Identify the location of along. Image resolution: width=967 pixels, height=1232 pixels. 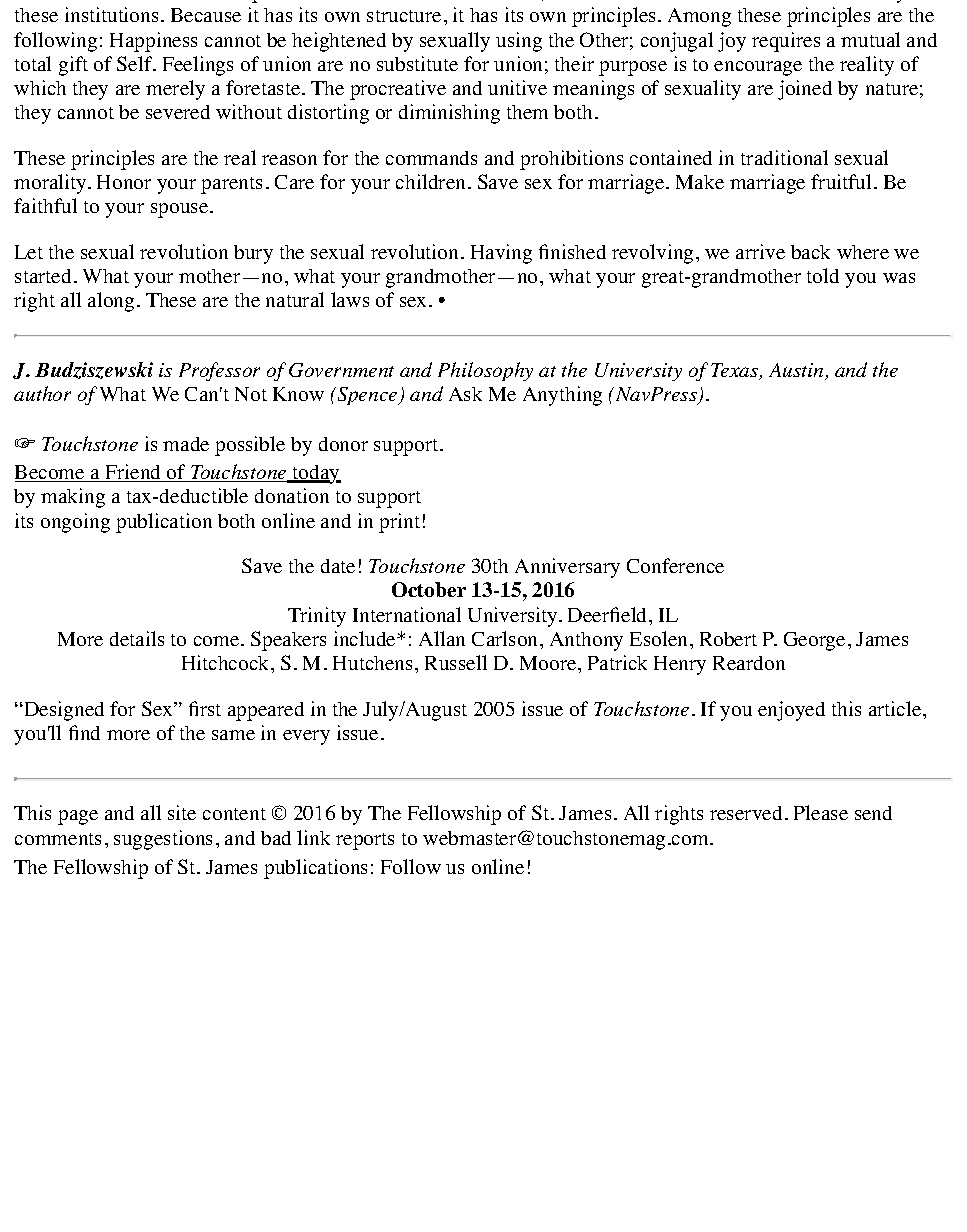
(111, 302).
